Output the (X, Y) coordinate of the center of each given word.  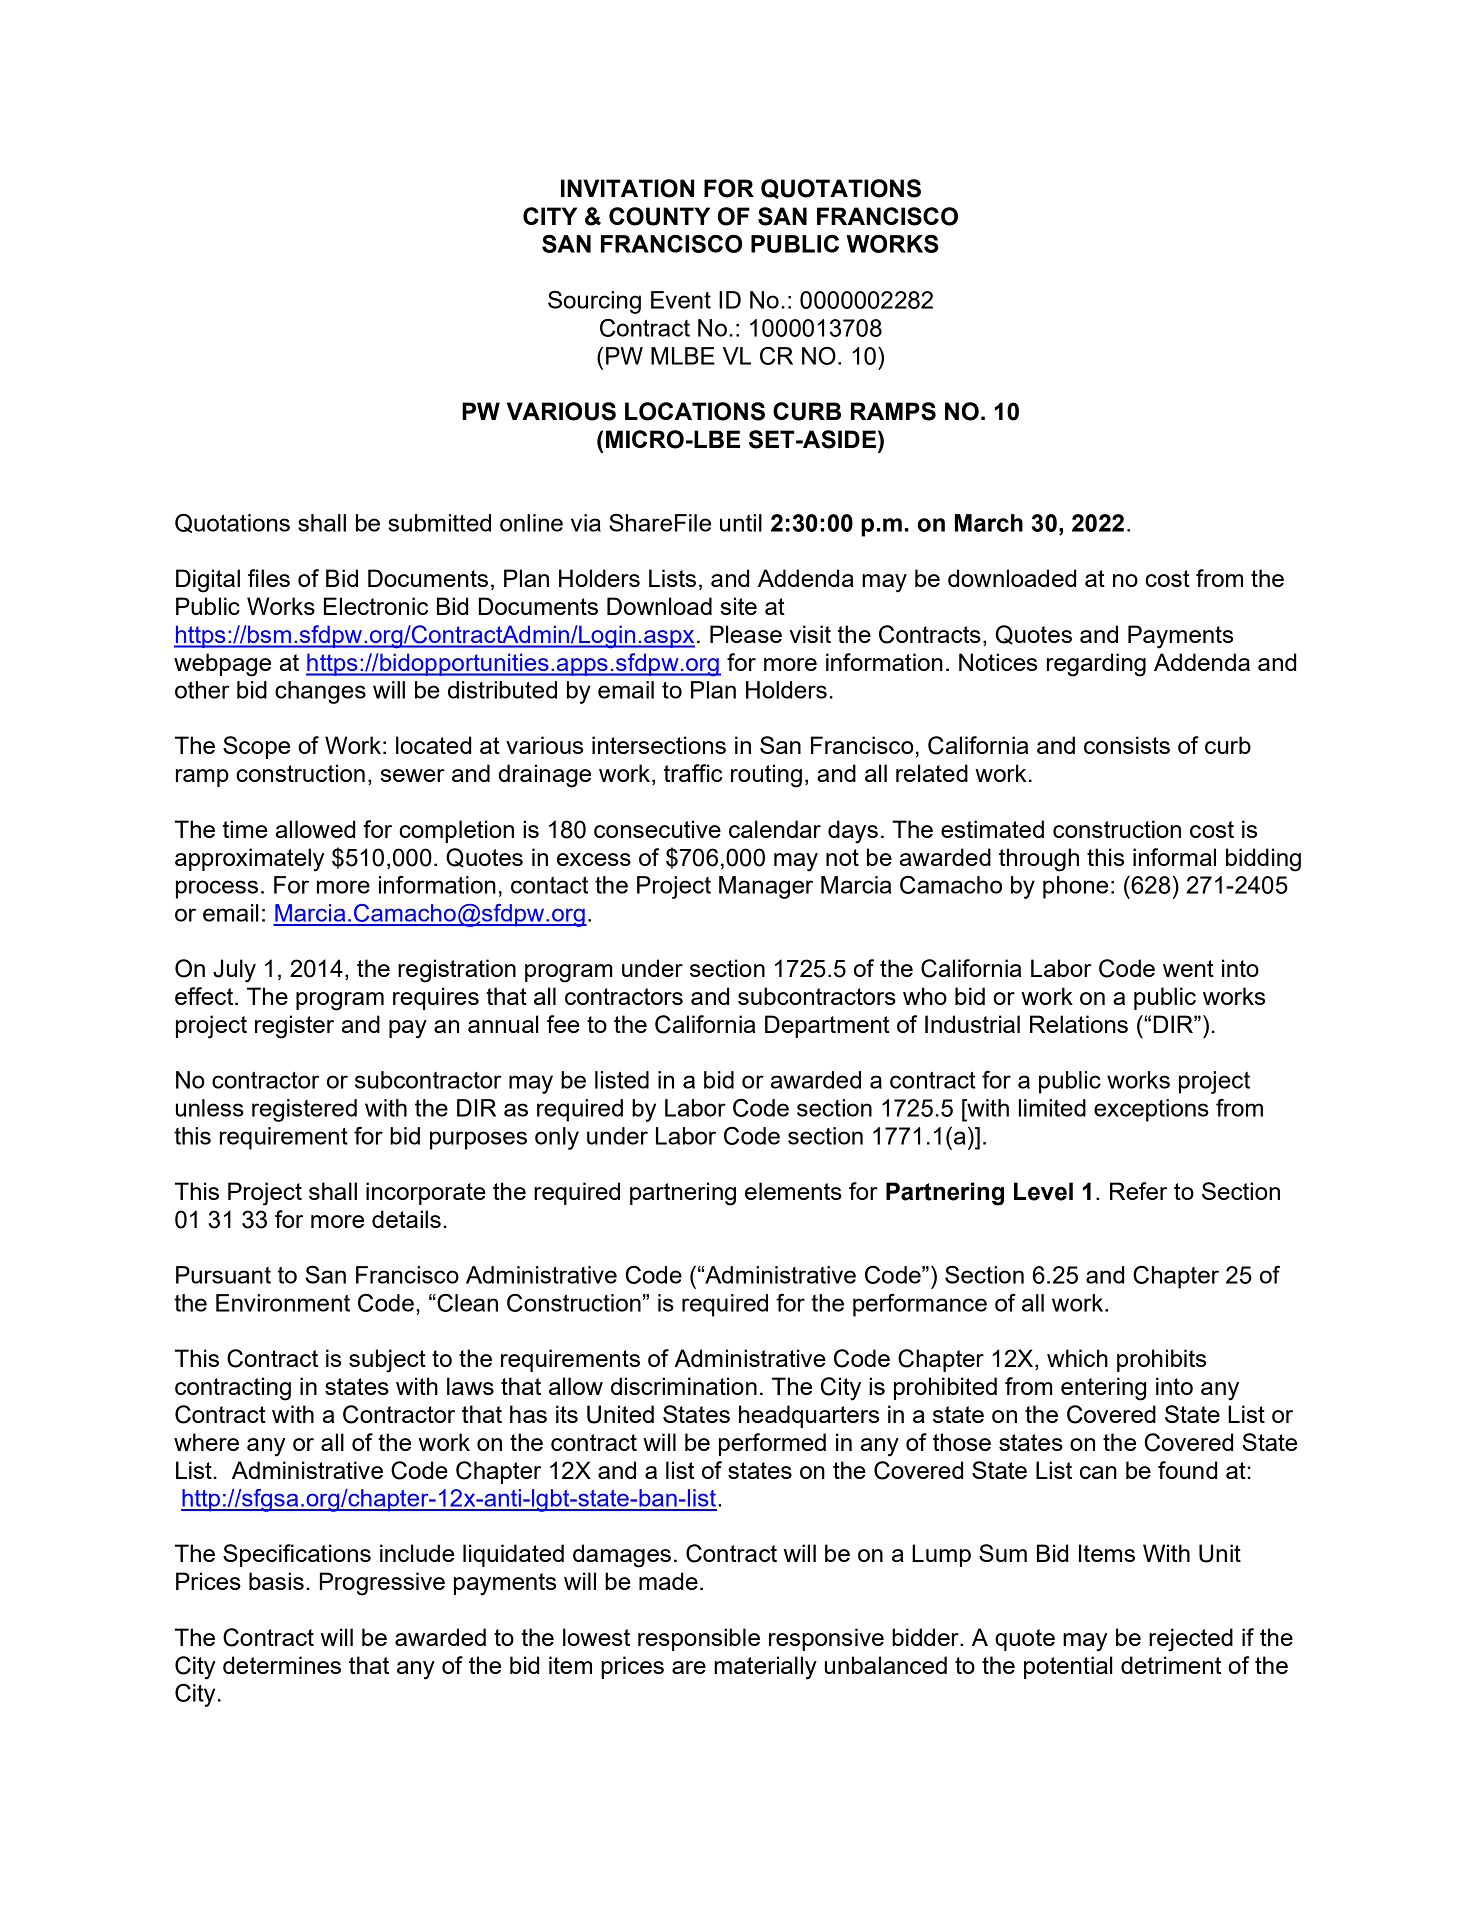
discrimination (684, 1386)
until (741, 523)
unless (210, 1108)
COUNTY (659, 216)
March (989, 523)
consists (1127, 745)
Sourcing (594, 302)
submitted (439, 523)
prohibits (1161, 1360)
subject (387, 1361)
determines (282, 1665)
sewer (413, 775)
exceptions (1151, 1110)
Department (827, 1026)
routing (766, 776)
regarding (1096, 665)
